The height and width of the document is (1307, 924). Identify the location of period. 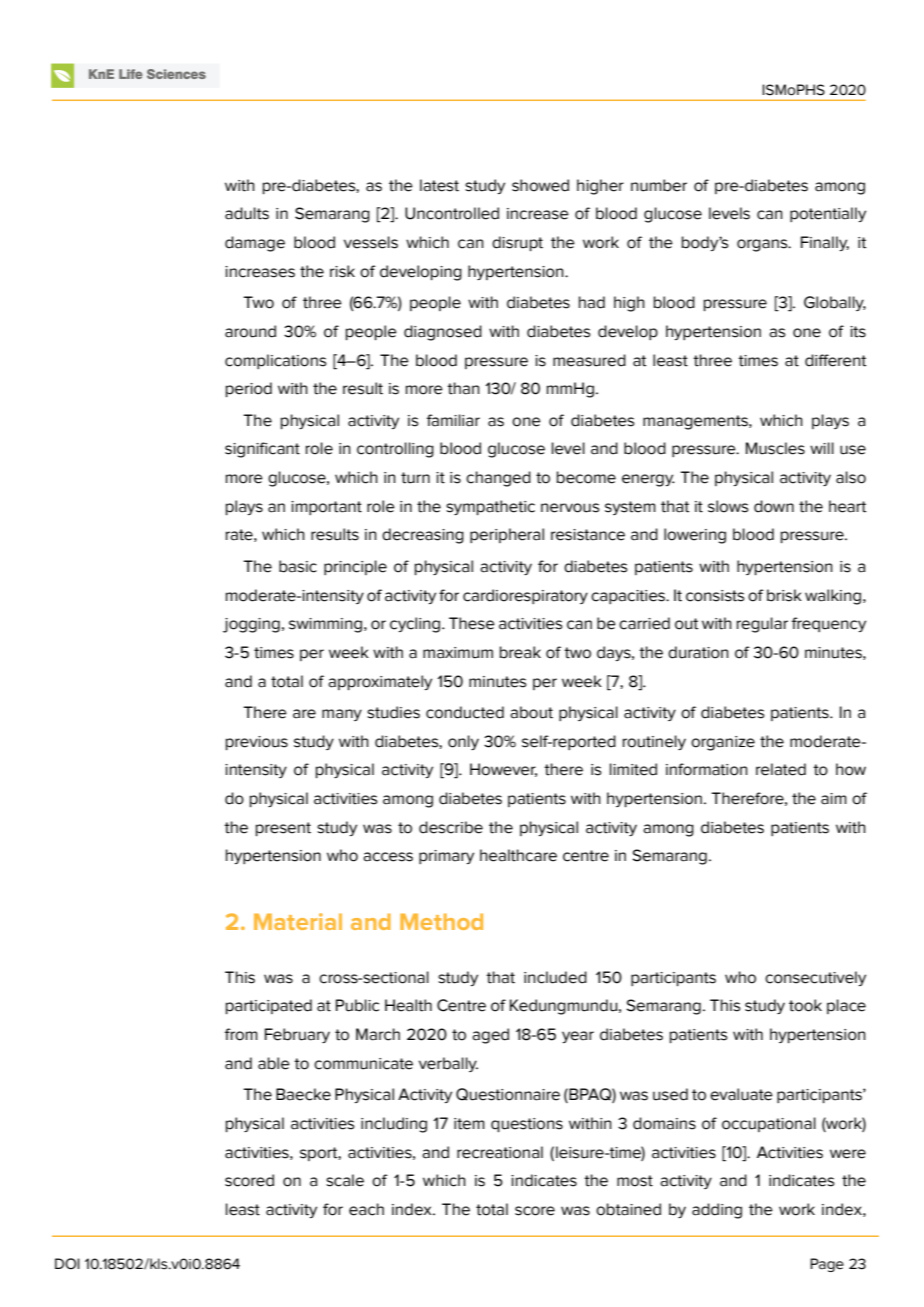
(249, 389).
